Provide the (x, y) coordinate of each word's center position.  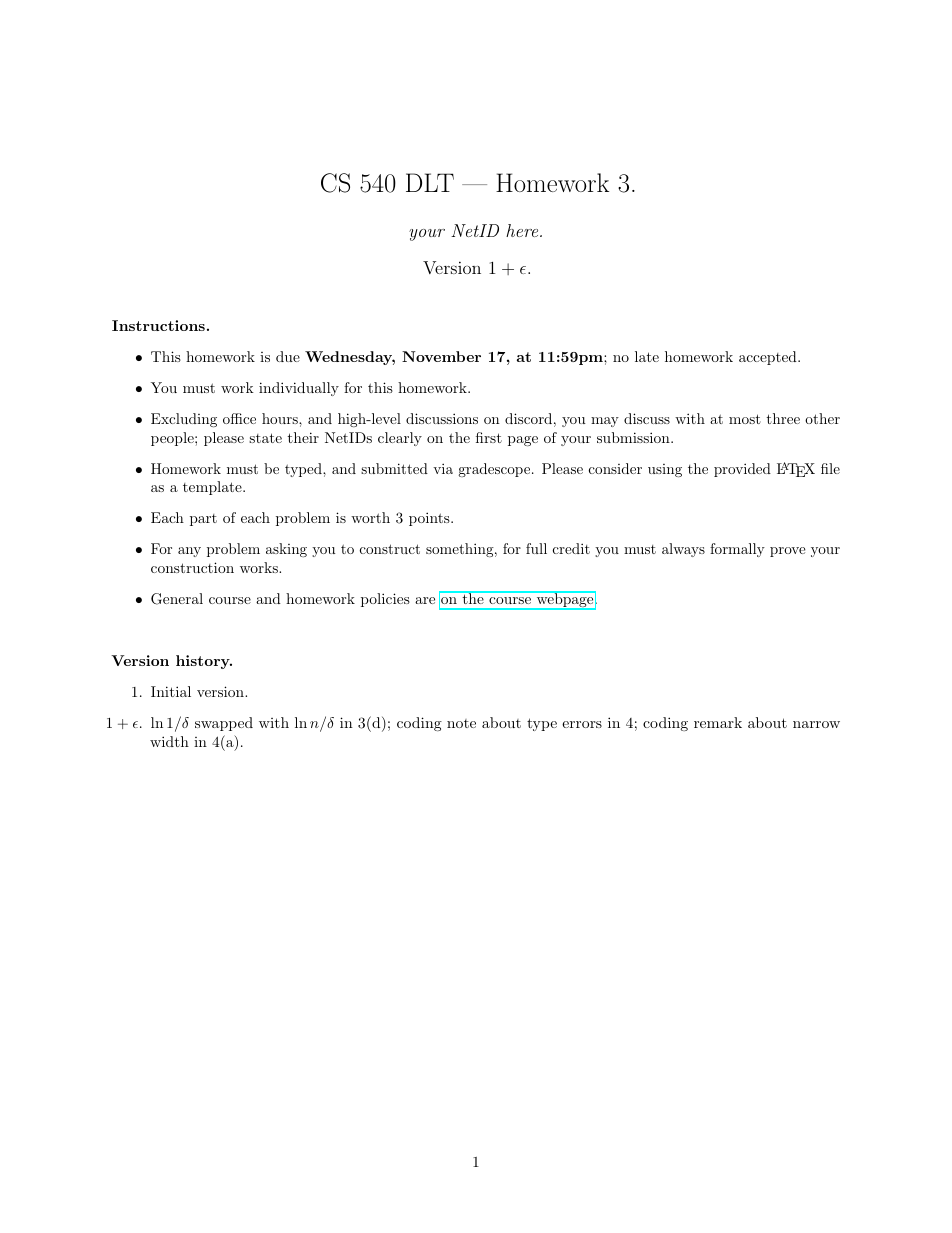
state (265, 438)
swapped (224, 724)
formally (737, 550)
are (425, 600)
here (523, 230)
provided (742, 470)
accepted (769, 358)
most (745, 419)
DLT (430, 182)
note (461, 723)
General (177, 599)
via (443, 468)
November (441, 356)
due (288, 356)
